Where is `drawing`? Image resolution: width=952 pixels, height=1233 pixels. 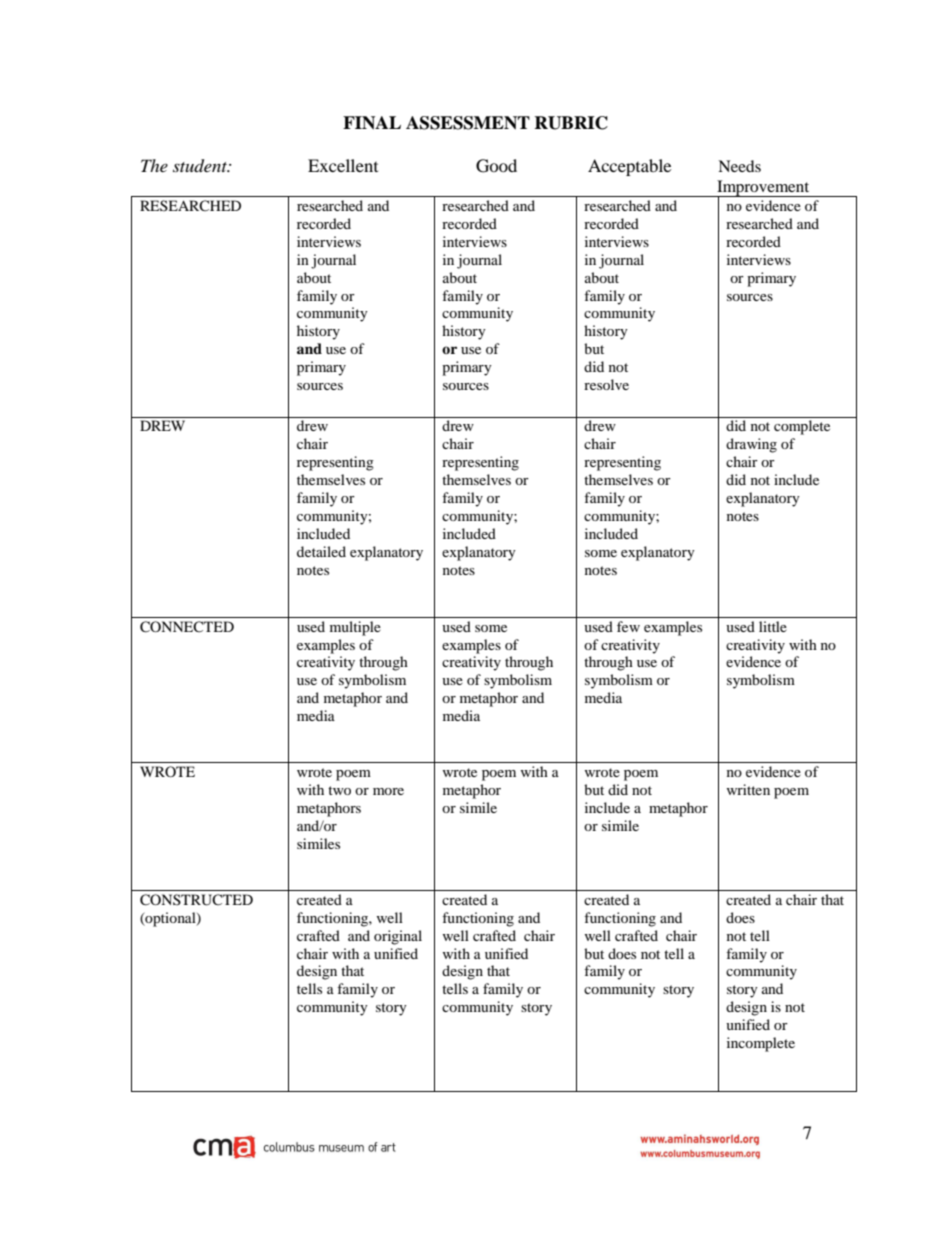 drawing is located at coordinates (751, 445).
